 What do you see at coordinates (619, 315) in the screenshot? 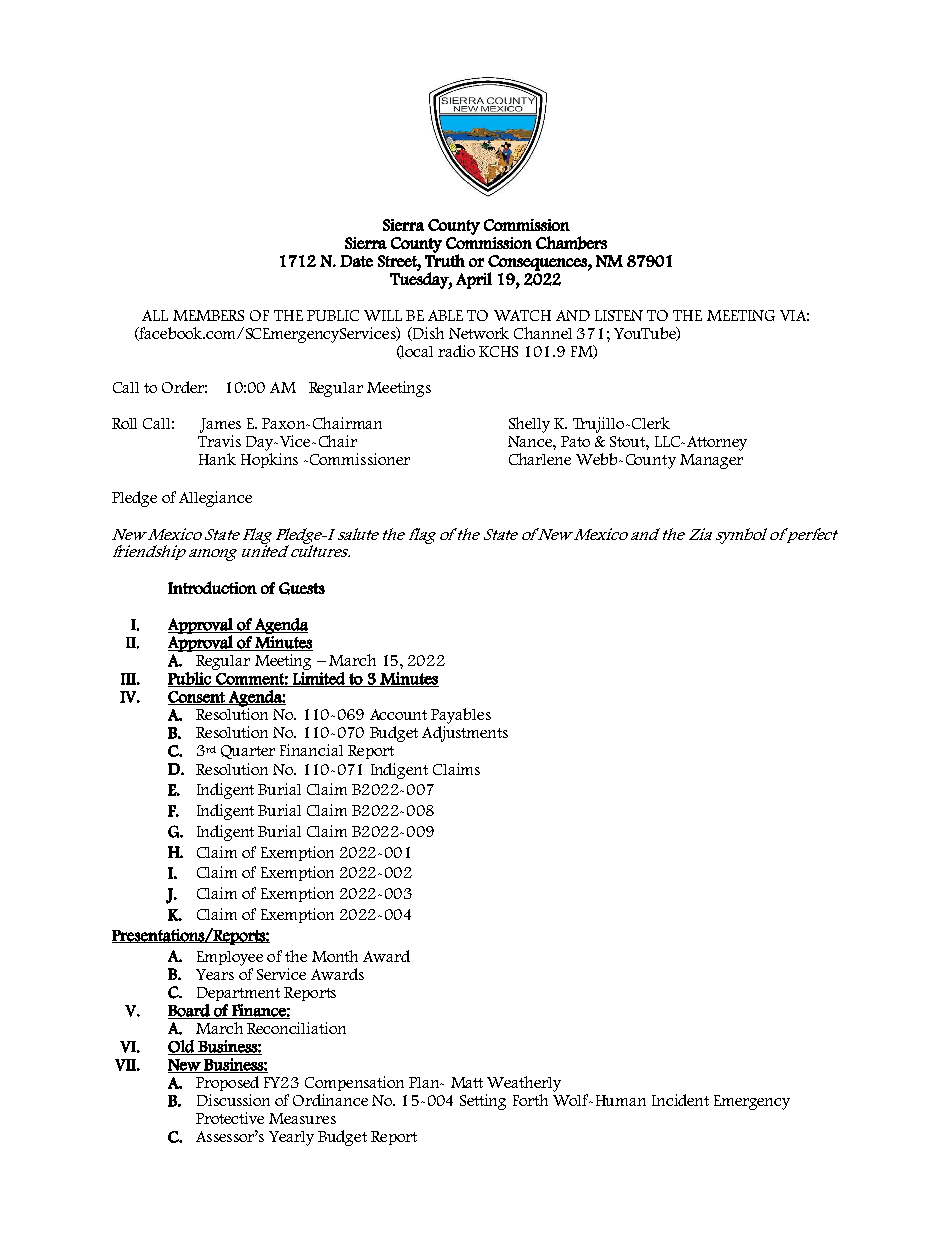
I see `LISTEN` at bounding box center [619, 315].
